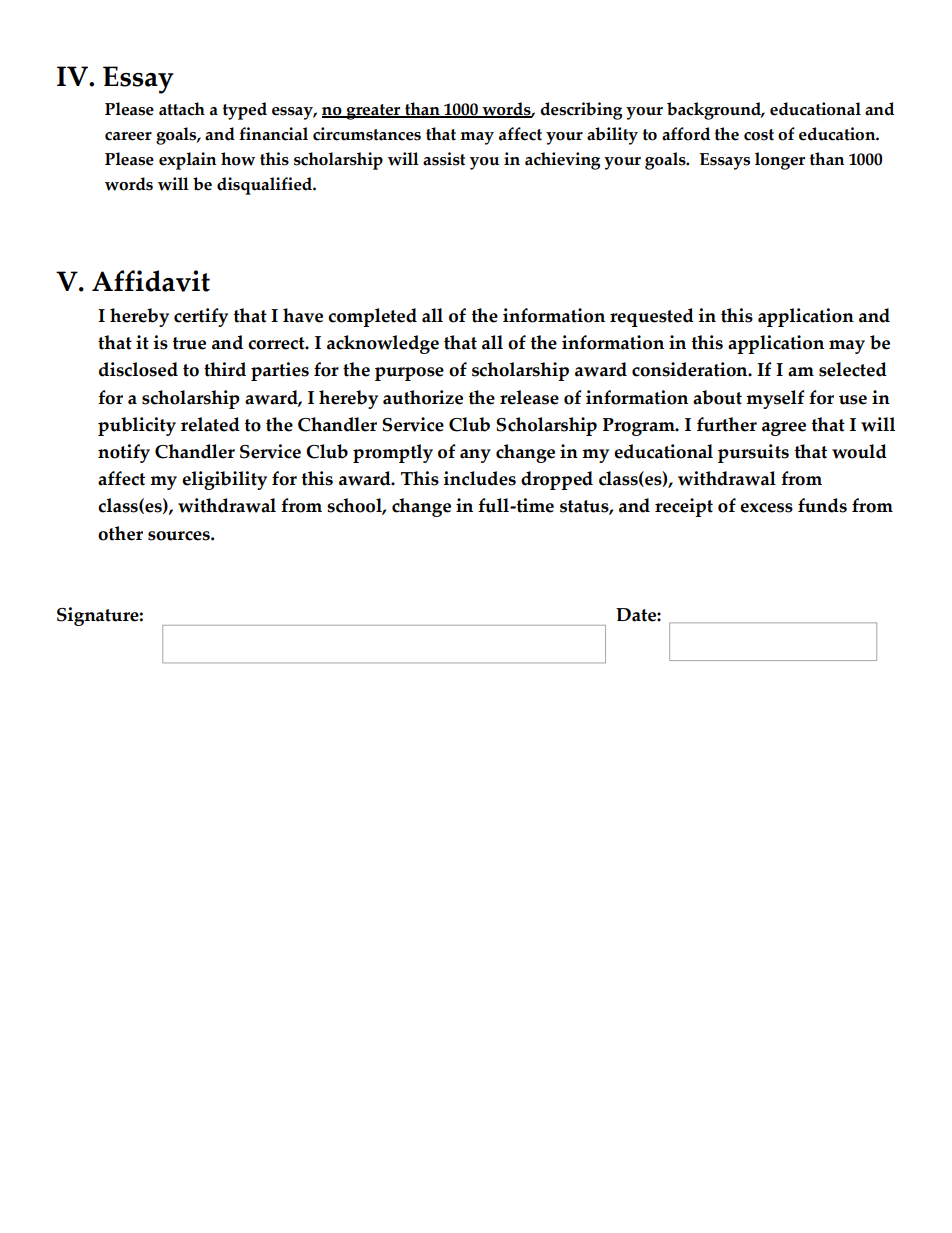  What do you see at coordinates (372, 317) in the screenshot?
I see `completed` at bounding box center [372, 317].
